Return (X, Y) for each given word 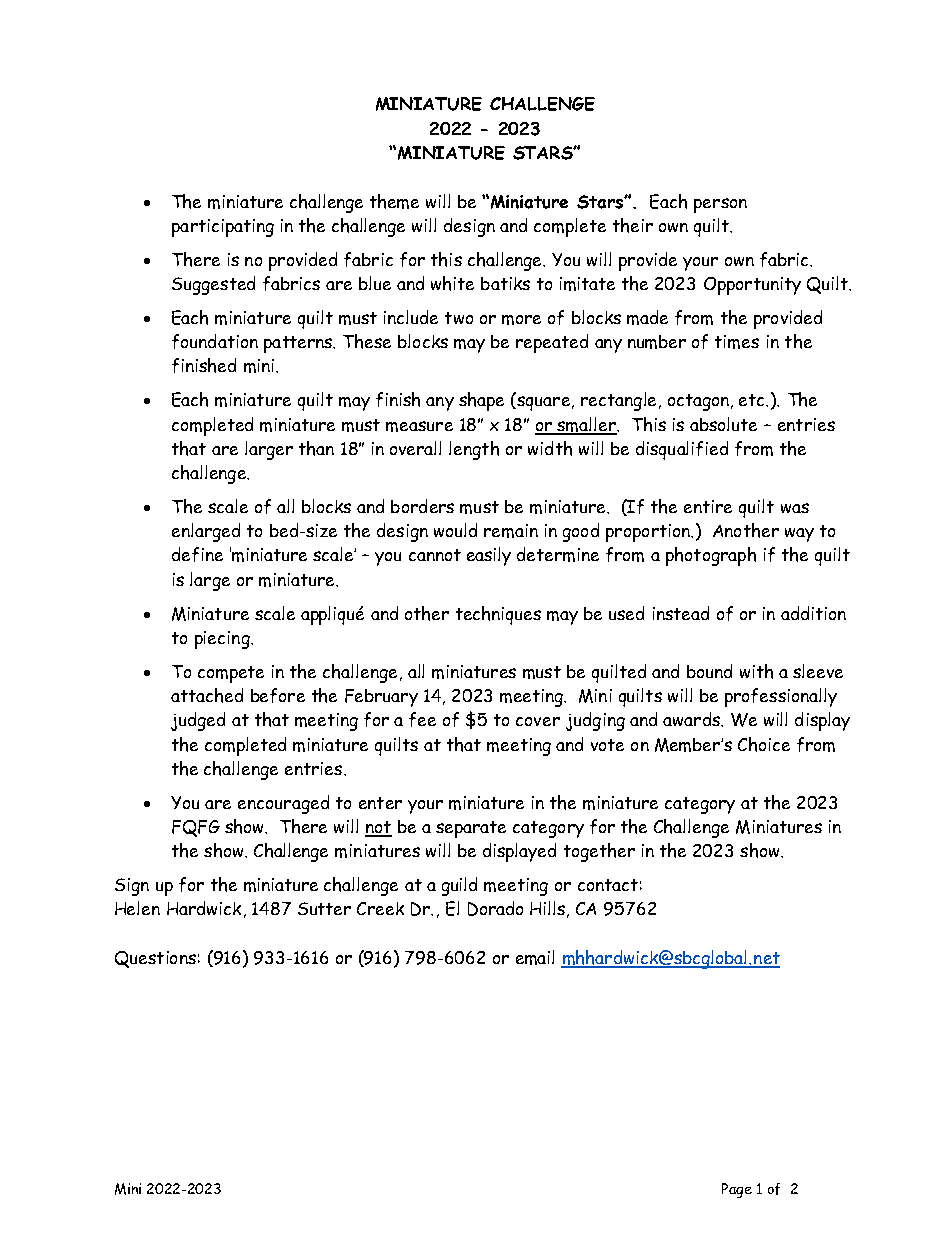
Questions (155, 959)
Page (737, 1190)
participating (223, 228)
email (535, 957)
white (452, 283)
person (720, 205)
